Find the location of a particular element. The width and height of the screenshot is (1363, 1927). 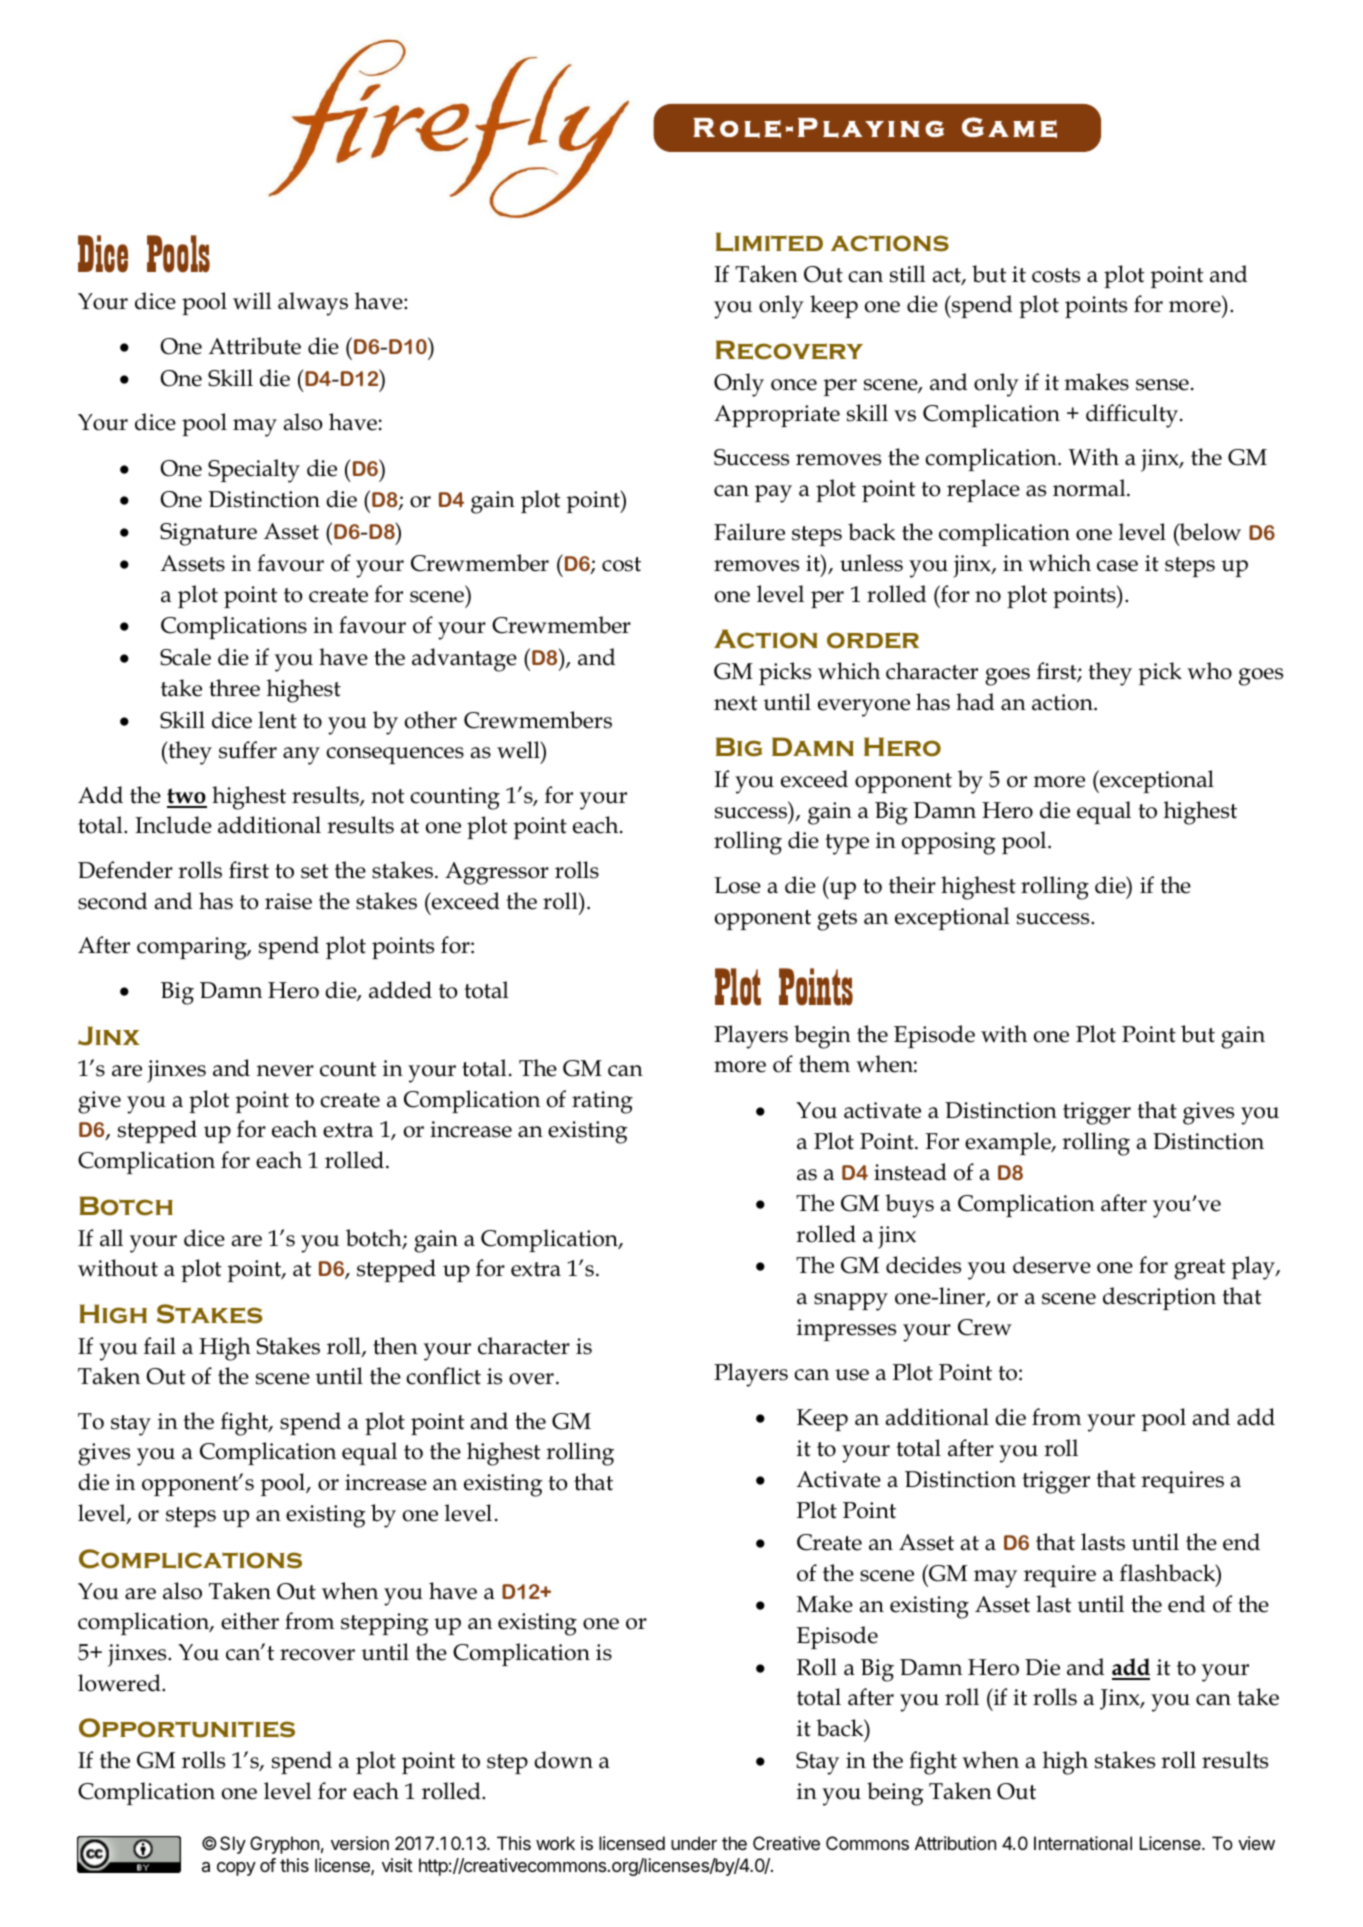

Limited is located at coordinates (769, 242).
